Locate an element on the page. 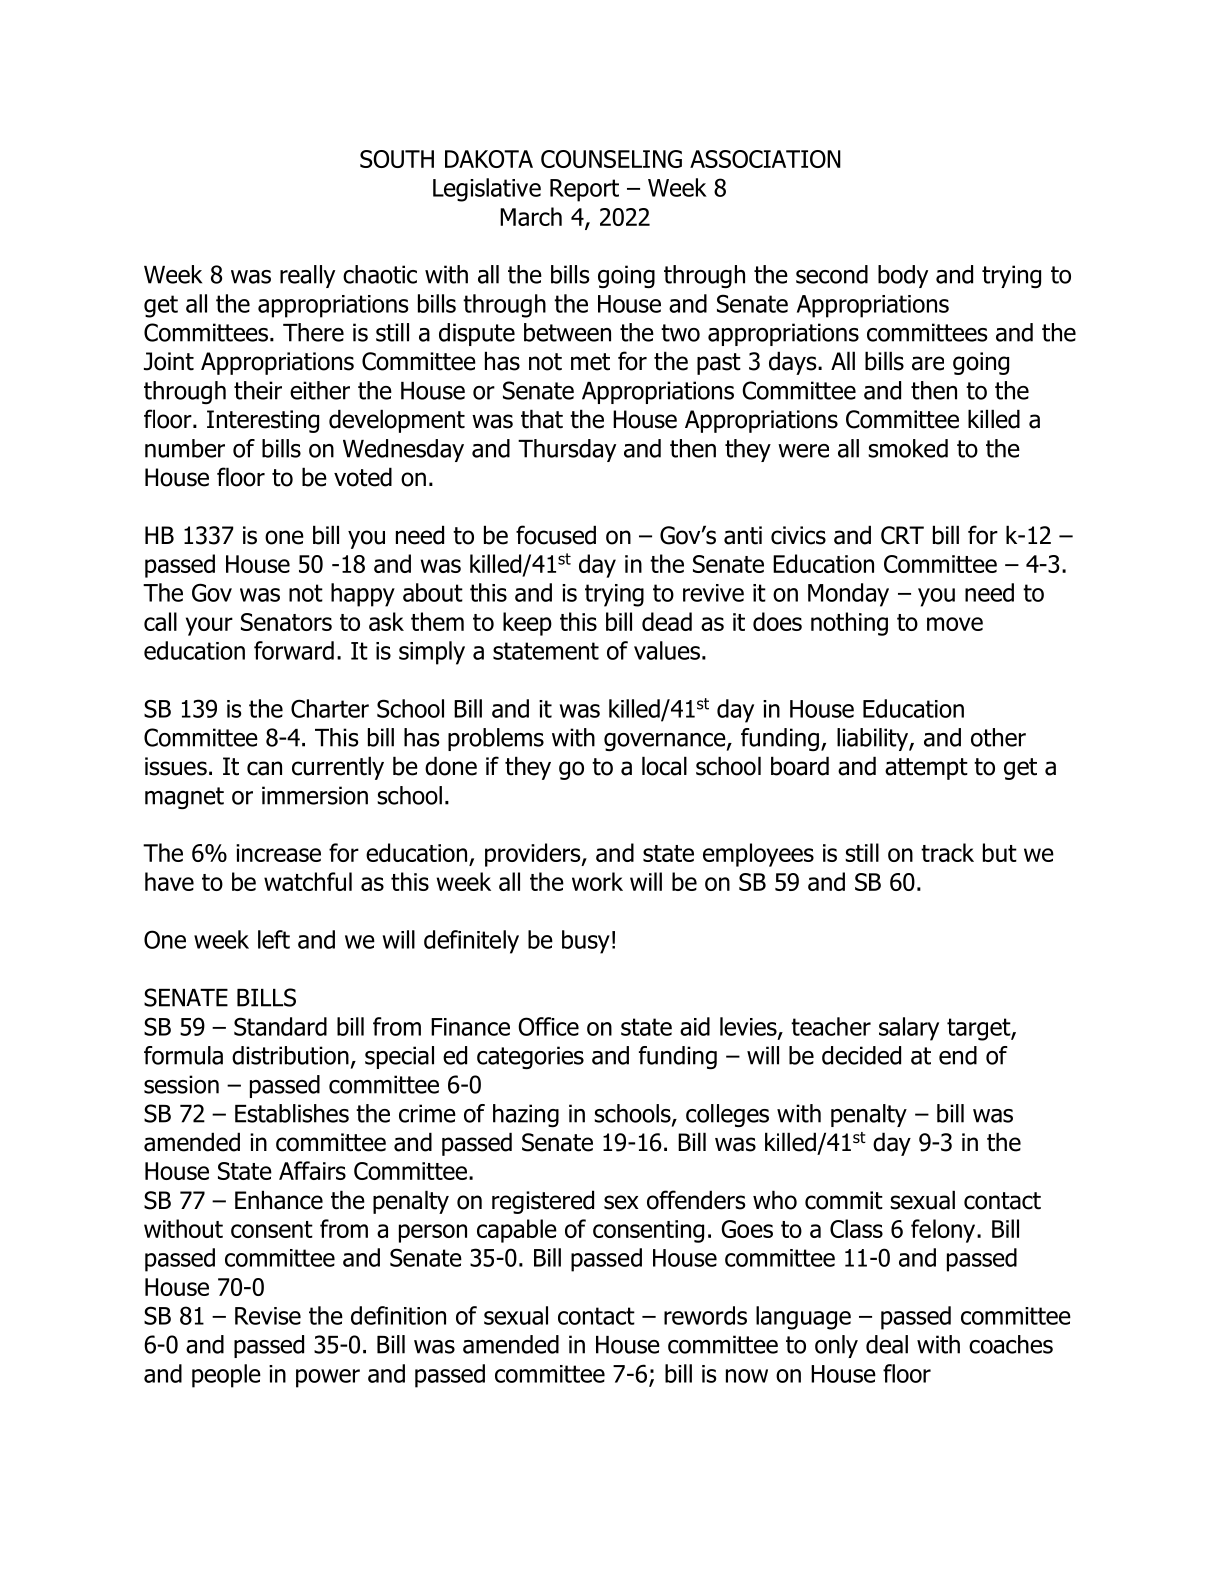  Revise is located at coordinates (268, 1316).
